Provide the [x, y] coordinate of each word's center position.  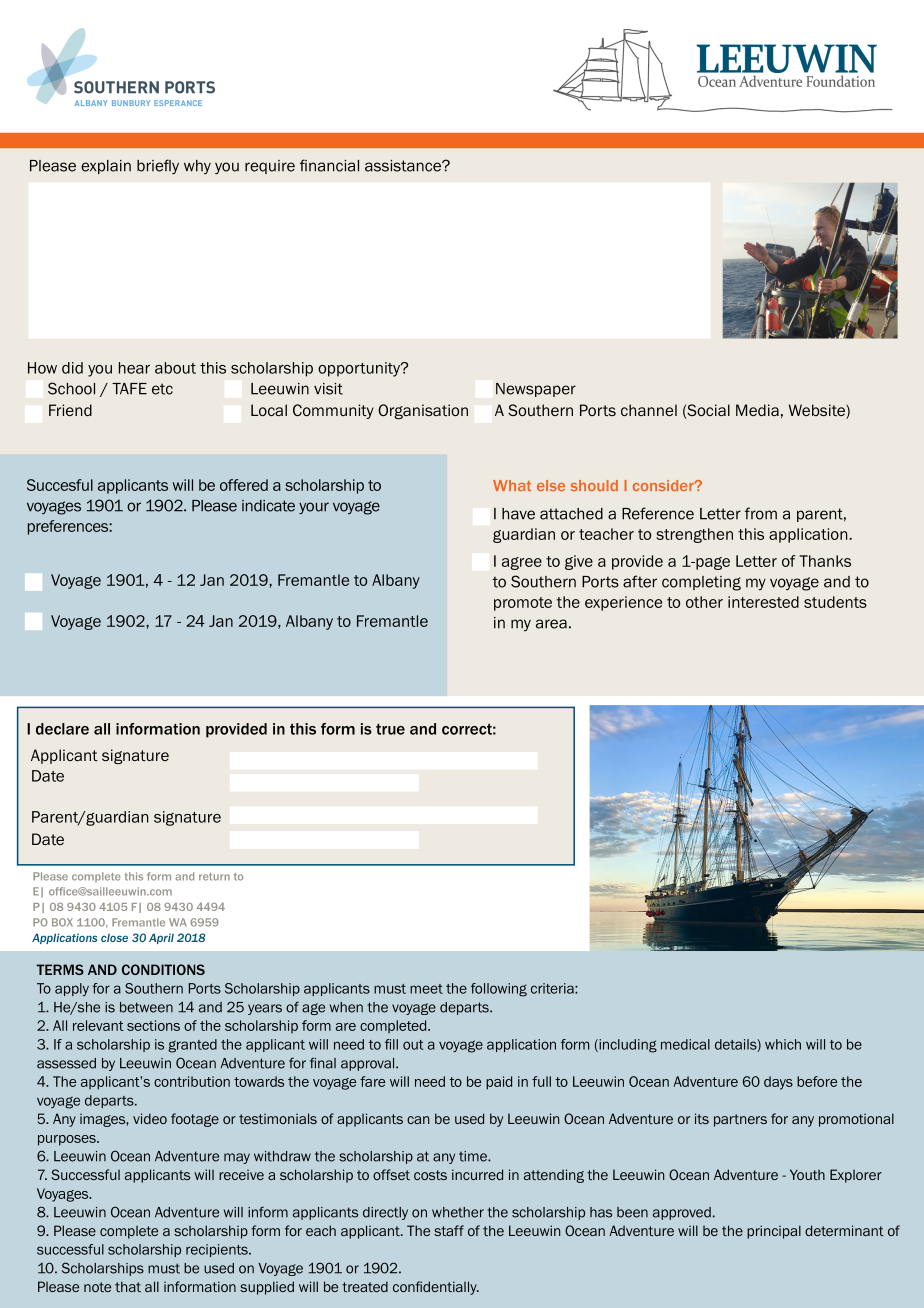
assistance [404, 166]
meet [426, 989]
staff [449, 1230]
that [128, 1286]
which [783, 1044]
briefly [158, 167]
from [761, 513]
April [161, 938]
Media [757, 410]
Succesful [60, 485]
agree [522, 563]
